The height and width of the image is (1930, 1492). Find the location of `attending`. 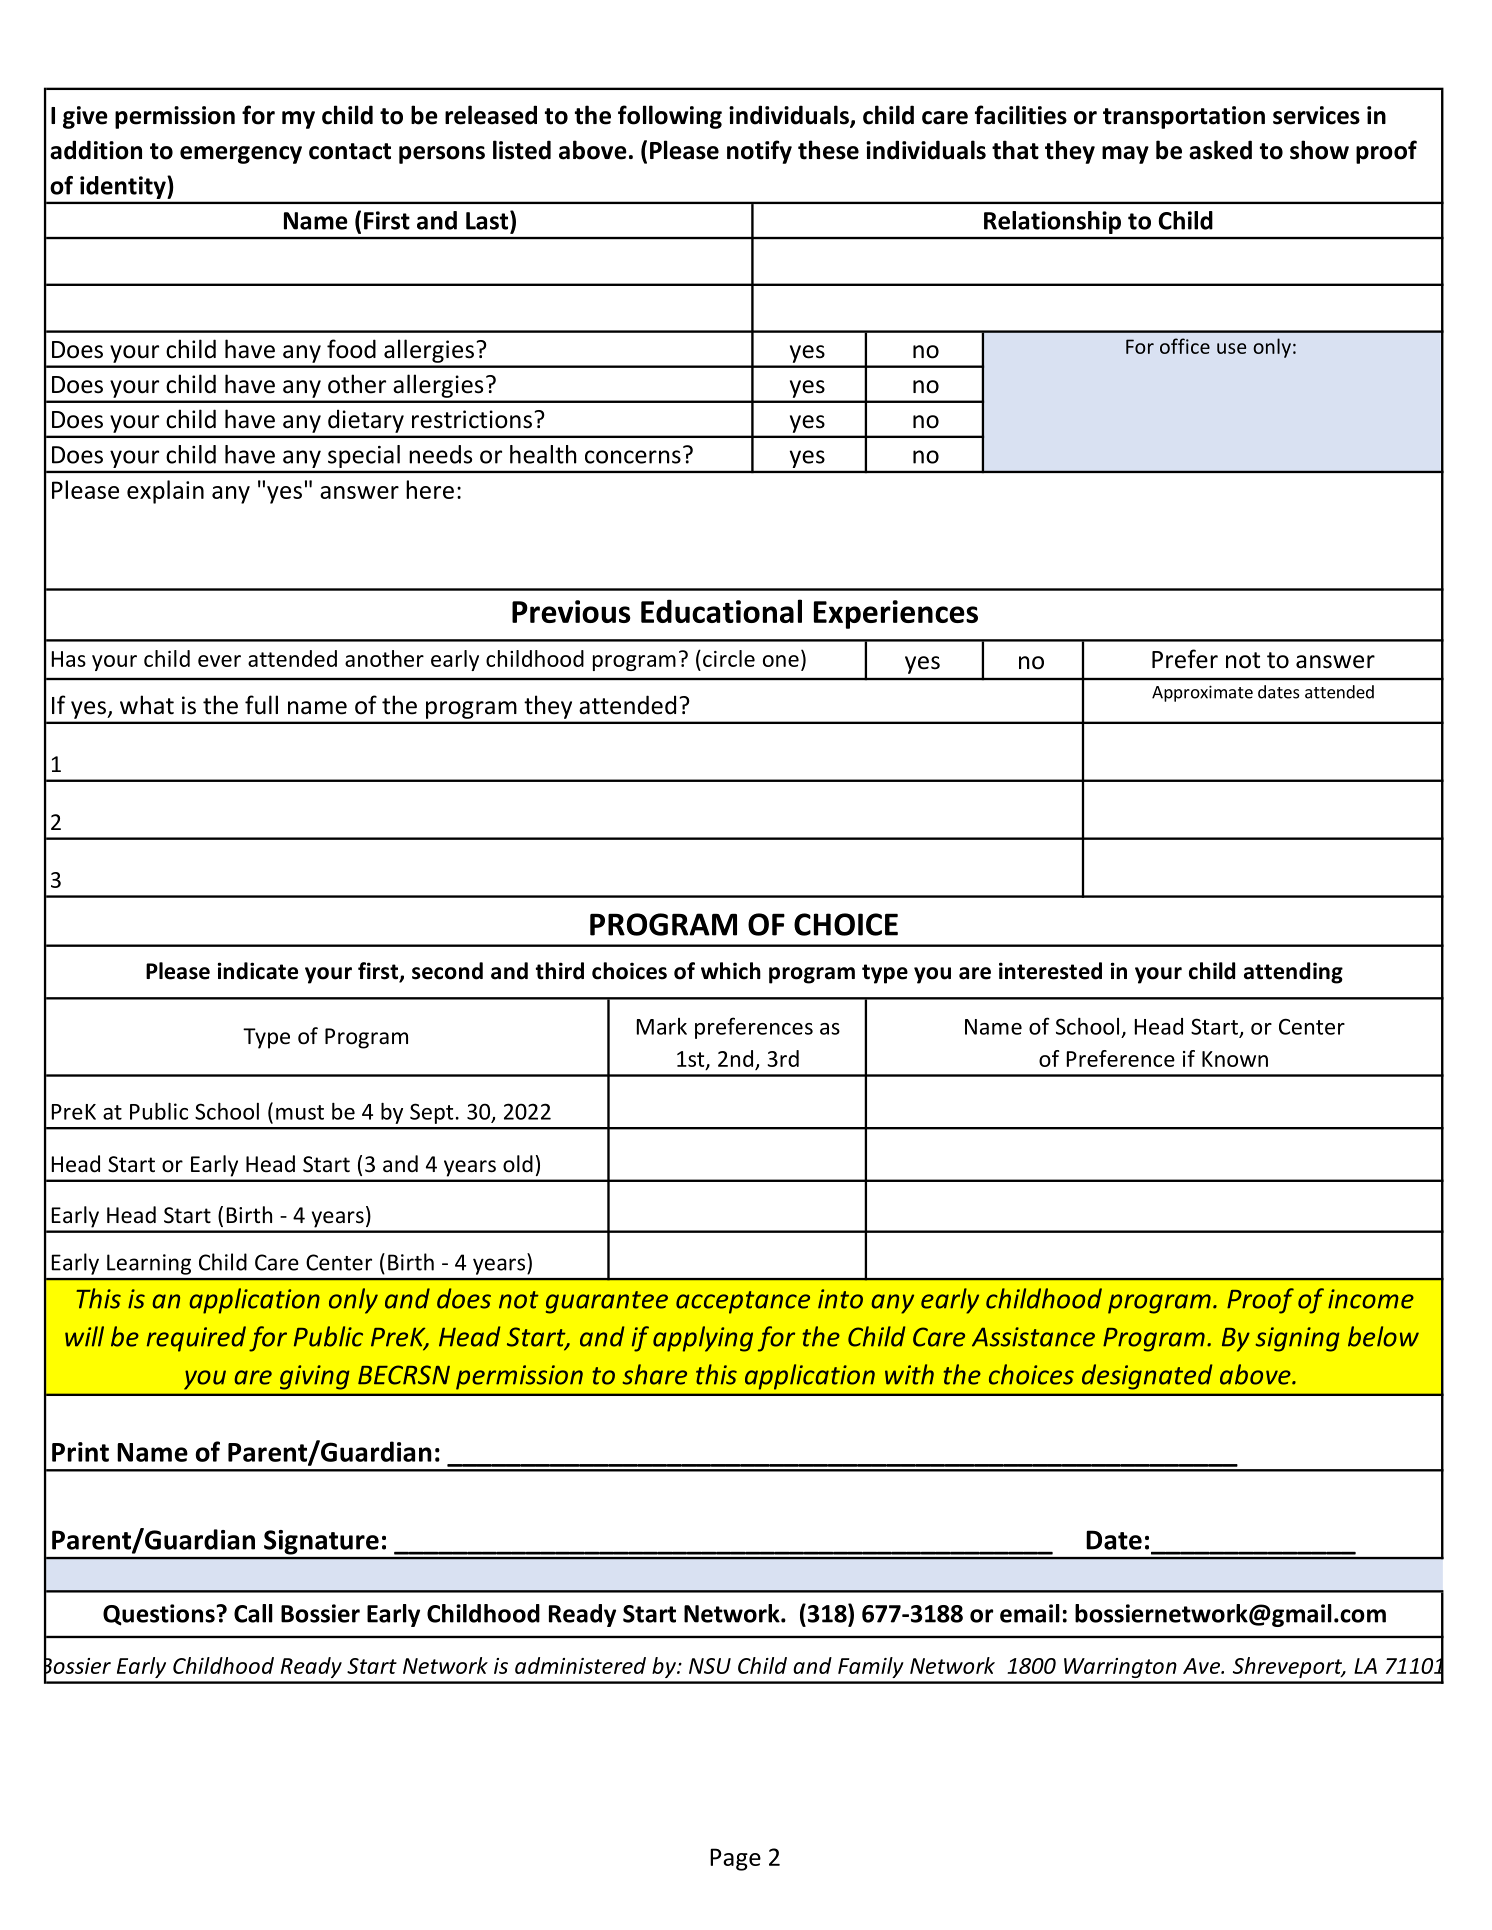

attending is located at coordinates (1293, 973).
